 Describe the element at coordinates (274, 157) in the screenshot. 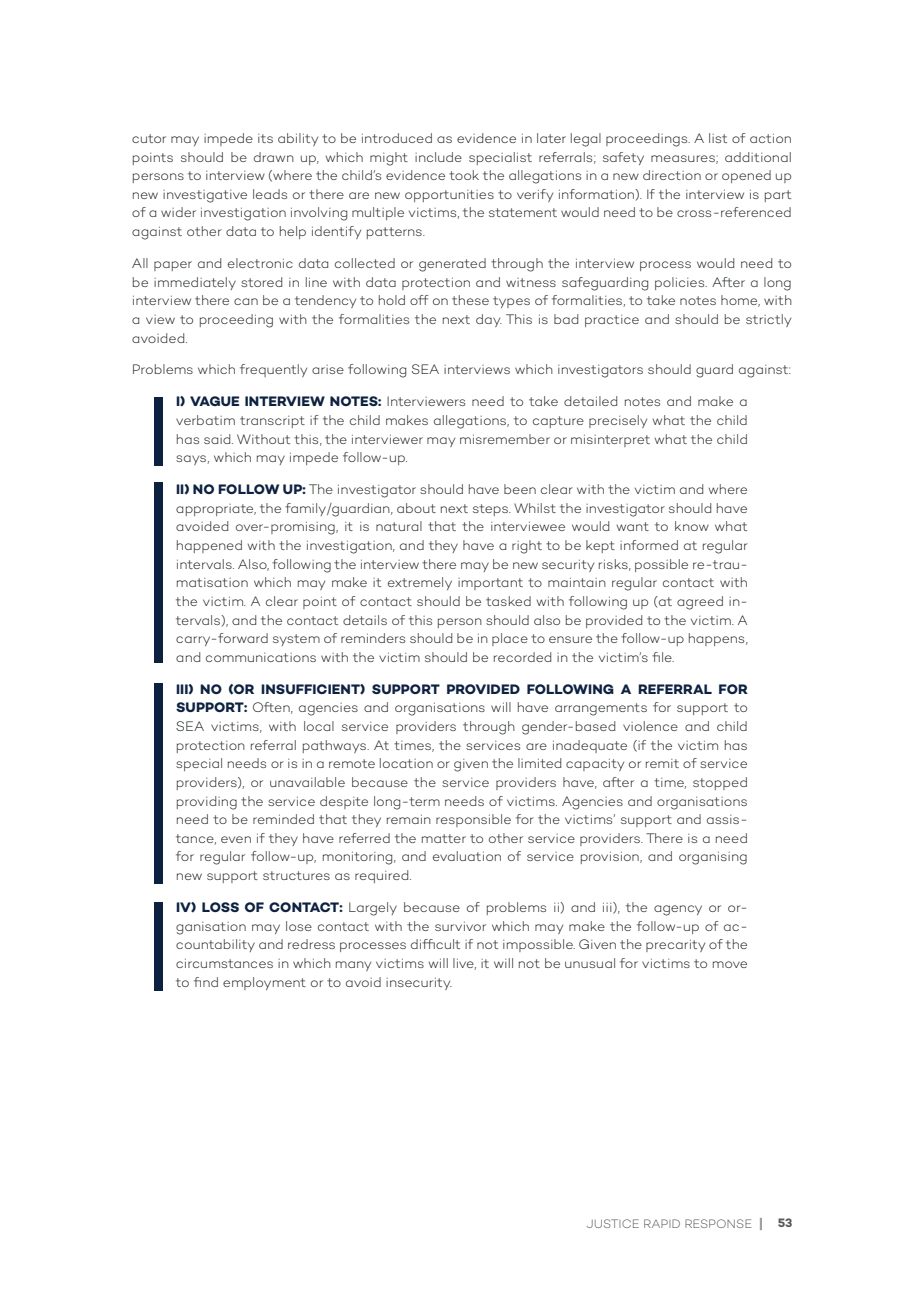

I see `drawn` at that location.
